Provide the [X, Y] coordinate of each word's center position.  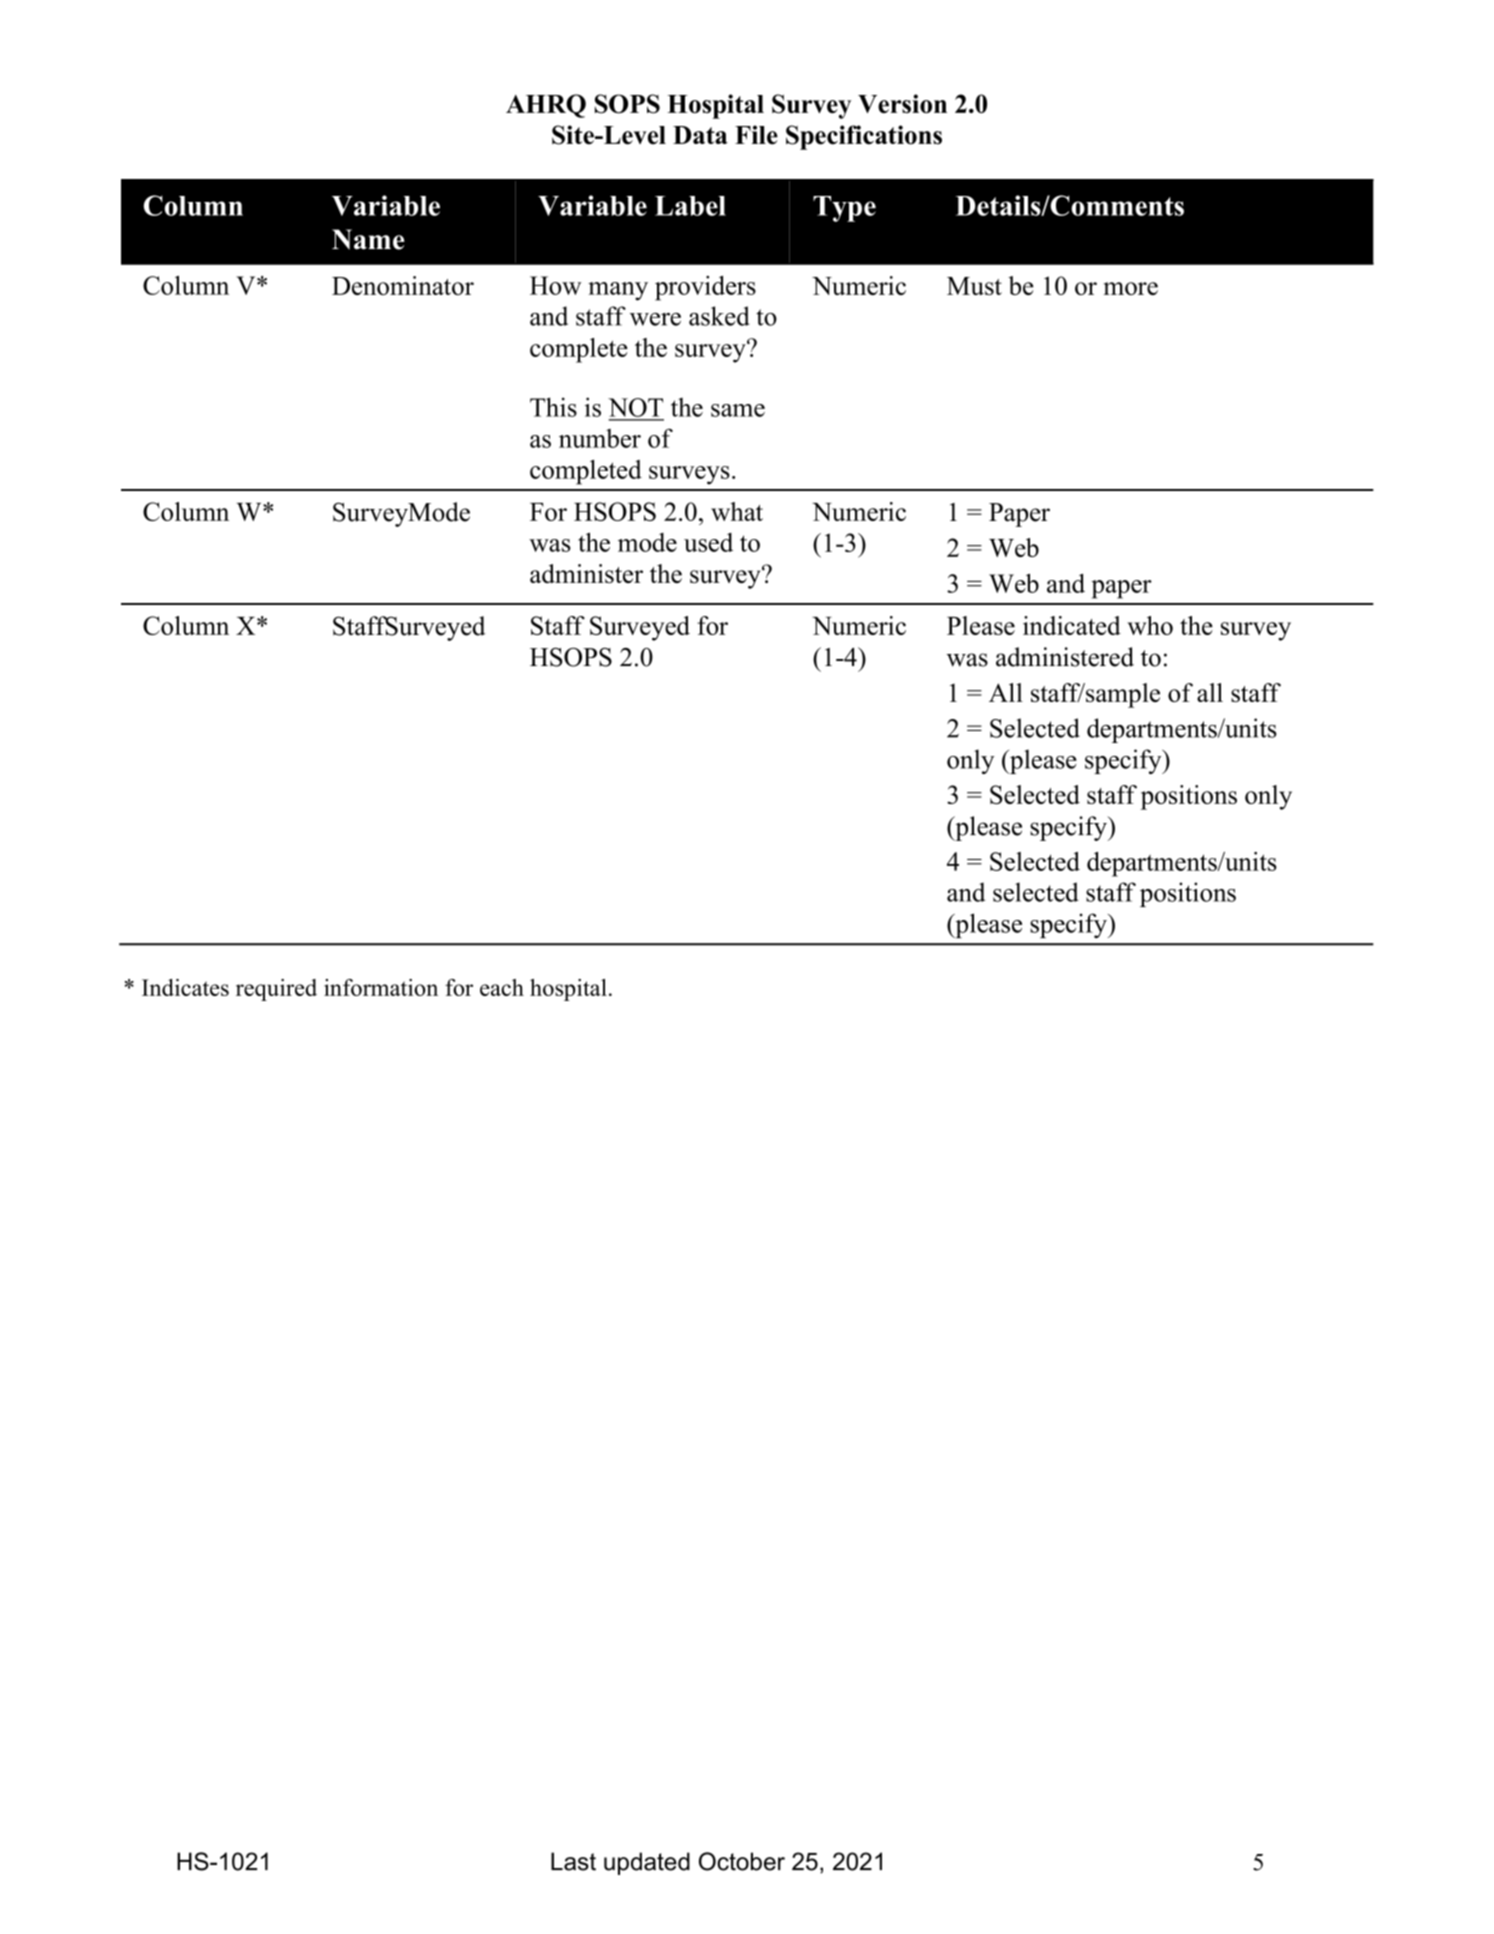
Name [368, 239]
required [276, 990]
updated [647, 1863]
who [1150, 625]
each [502, 987]
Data [700, 135]
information [381, 987]
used [708, 542]
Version [902, 103]
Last [573, 1861]
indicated [1072, 625]
